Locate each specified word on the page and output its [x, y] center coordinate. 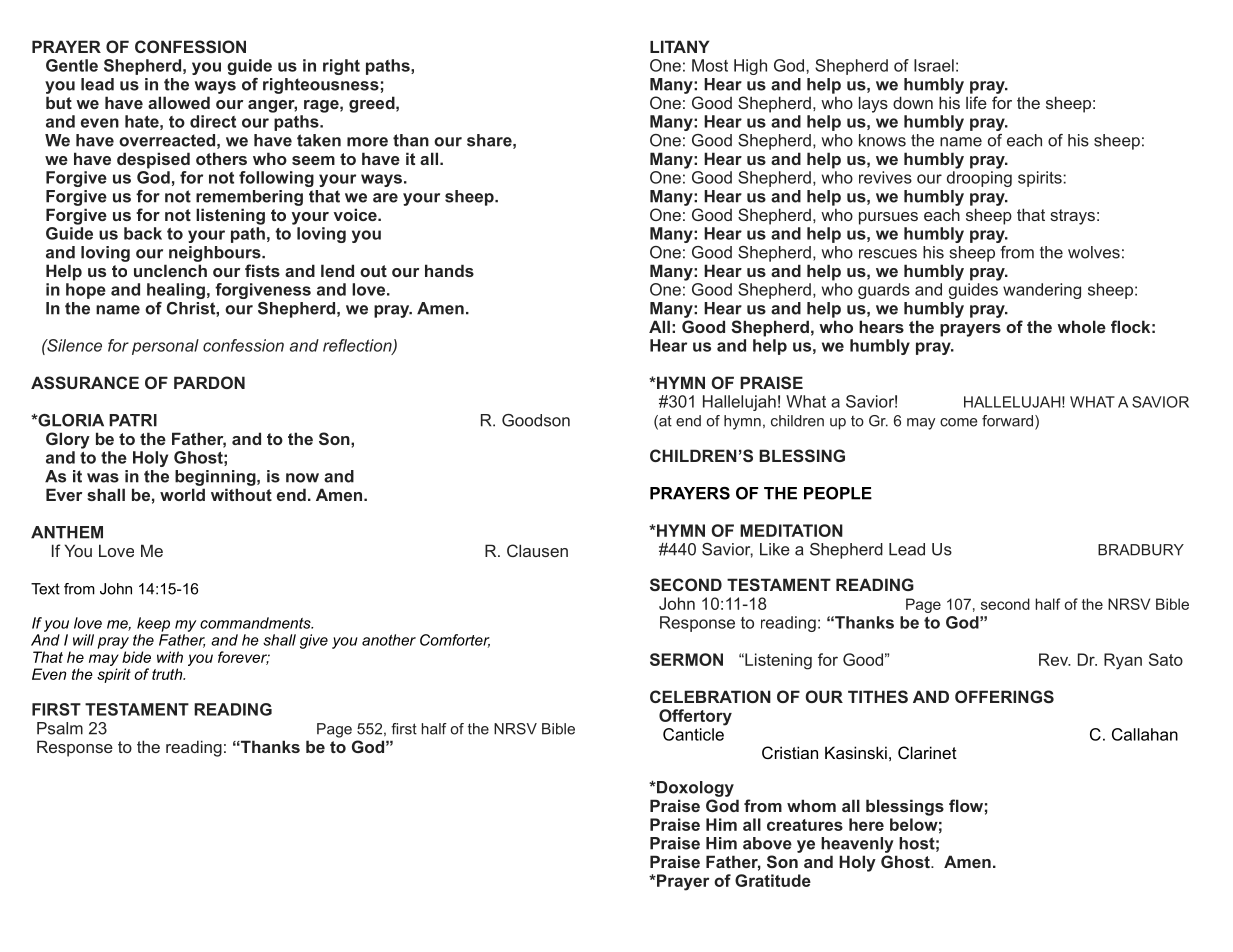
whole [1081, 326]
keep [153, 624]
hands [449, 270]
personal [165, 347]
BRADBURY [1141, 550]
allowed [179, 102]
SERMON [686, 659]
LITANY [680, 46]
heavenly [857, 845]
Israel [934, 65]
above [767, 843]
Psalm [60, 728]
